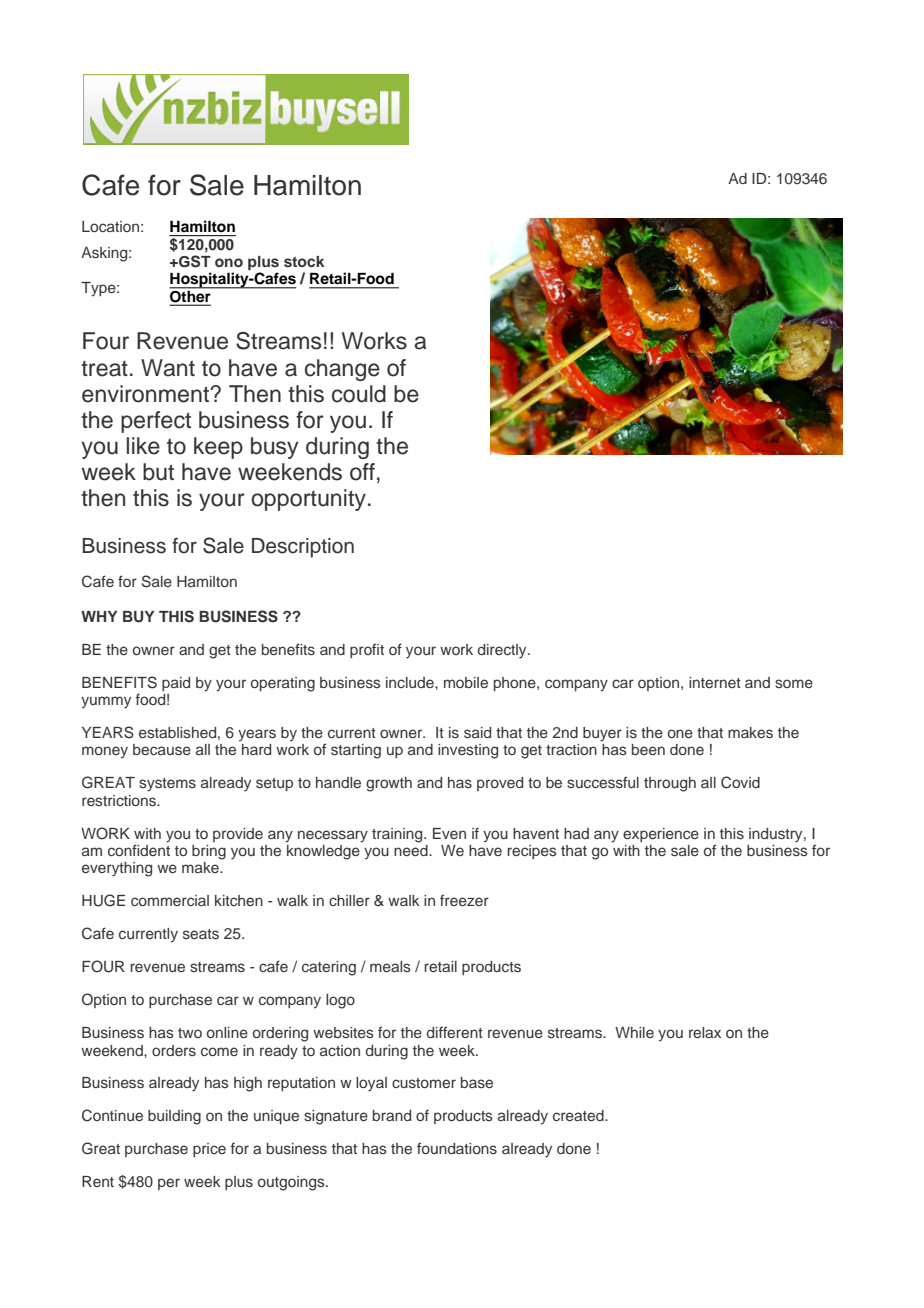 The width and height of the screenshot is (924, 1308). I want to click on foundations, so click(457, 1148).
